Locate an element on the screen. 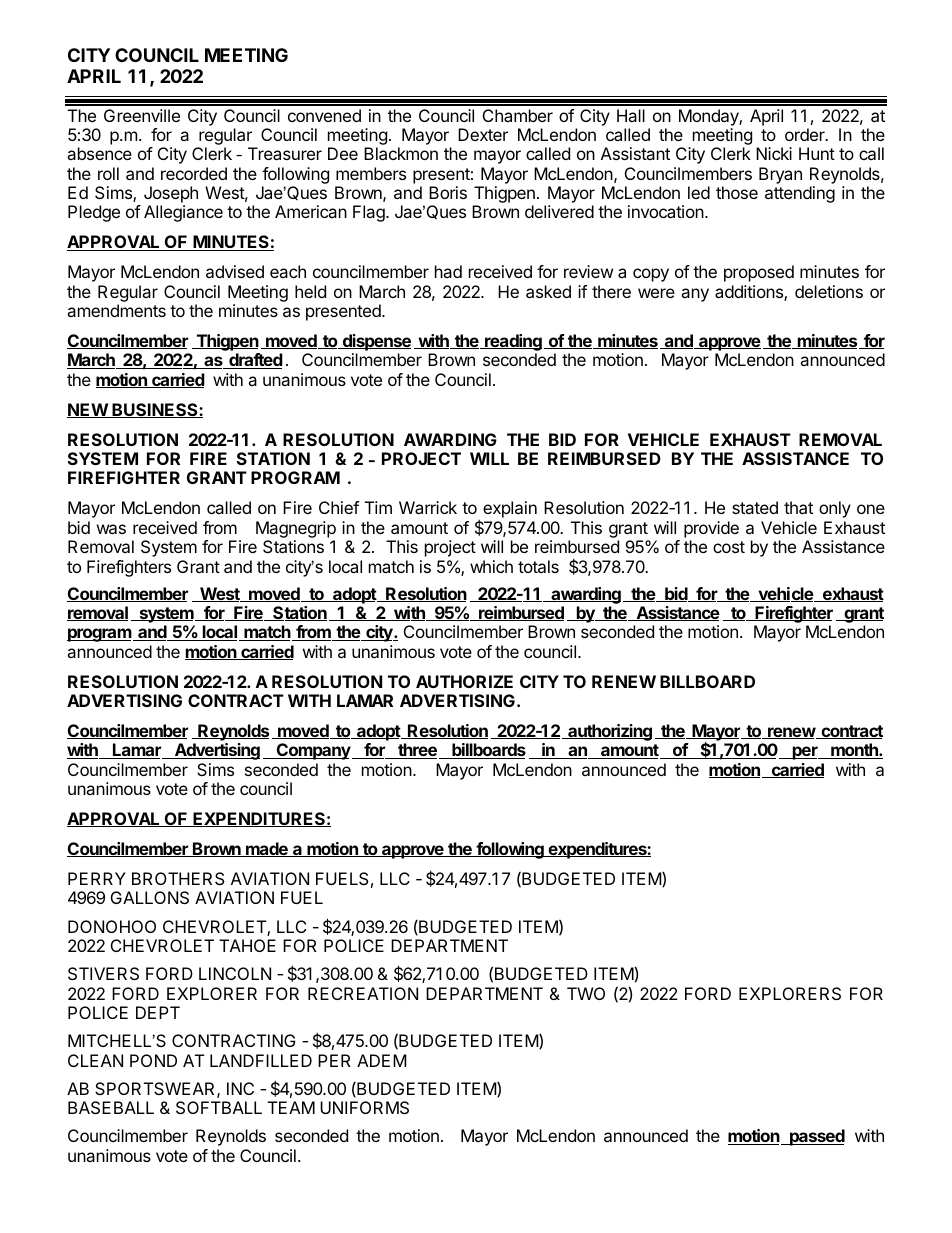 The image size is (952, 1233). SOFTBALL is located at coordinates (219, 1107).
